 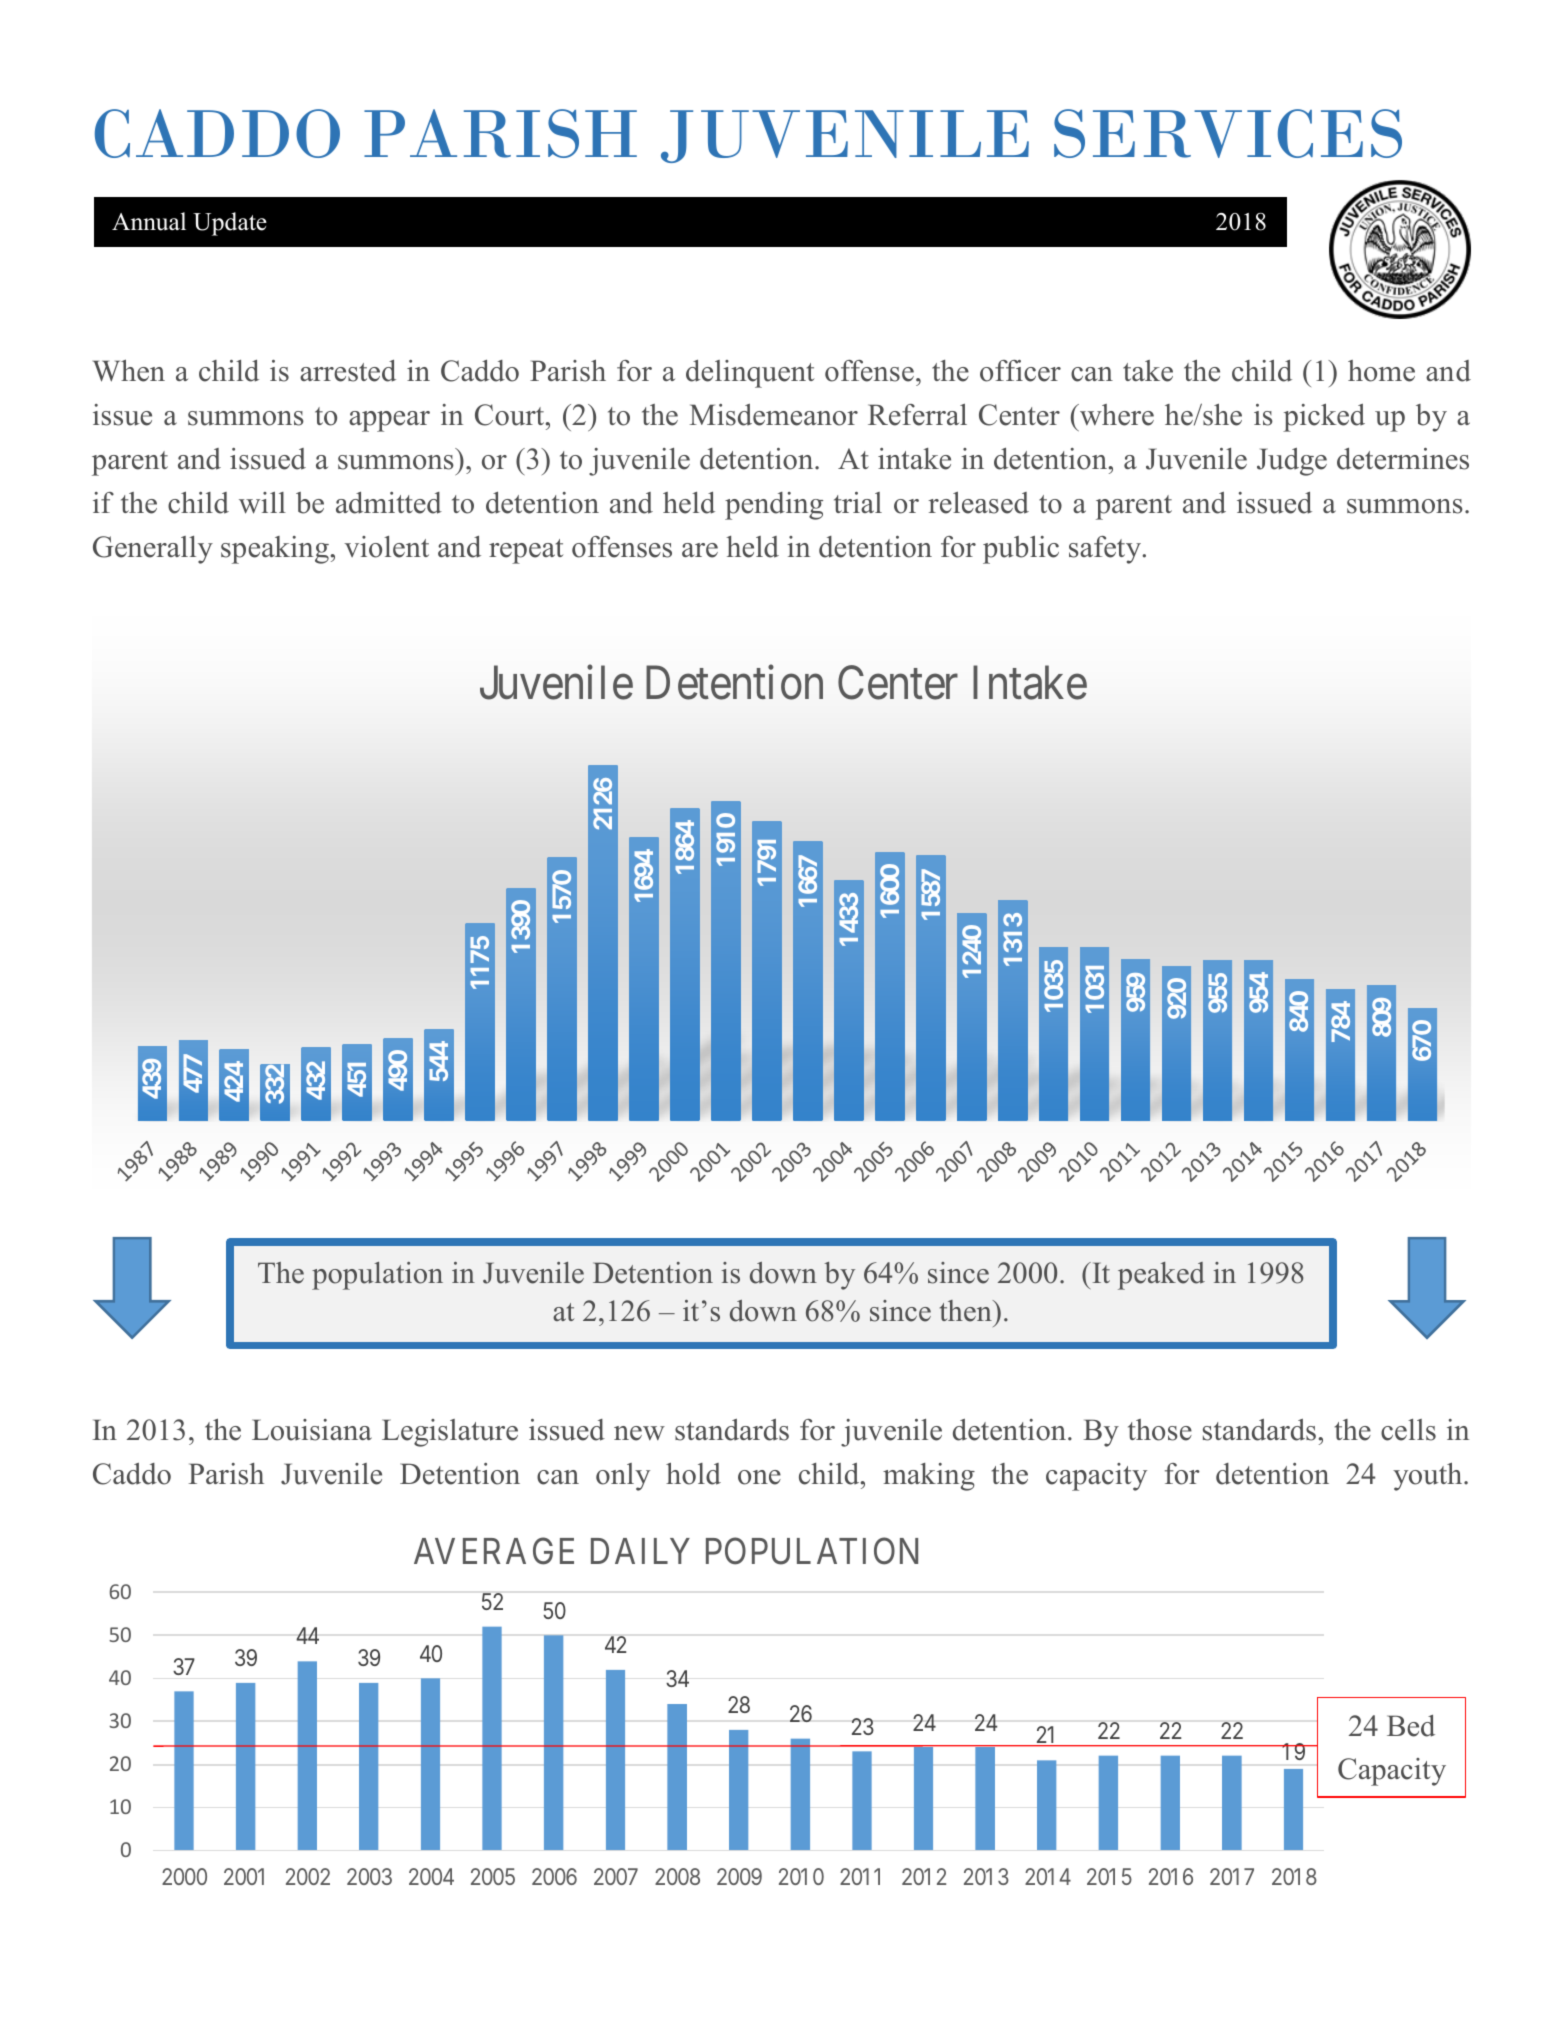 I want to click on SERVICES, so click(x=1228, y=133).
